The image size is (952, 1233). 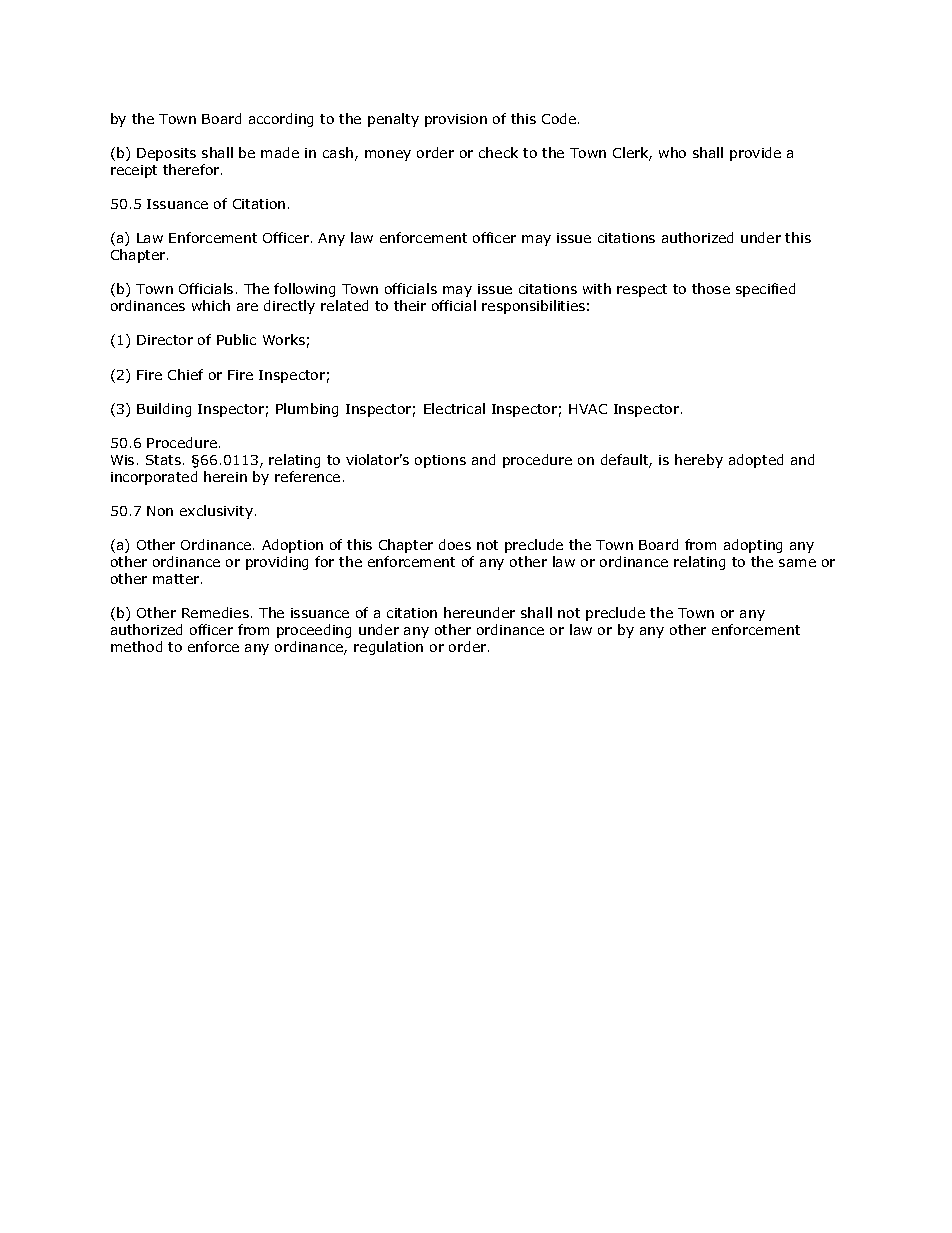 I want to click on hereby, so click(x=699, y=461).
